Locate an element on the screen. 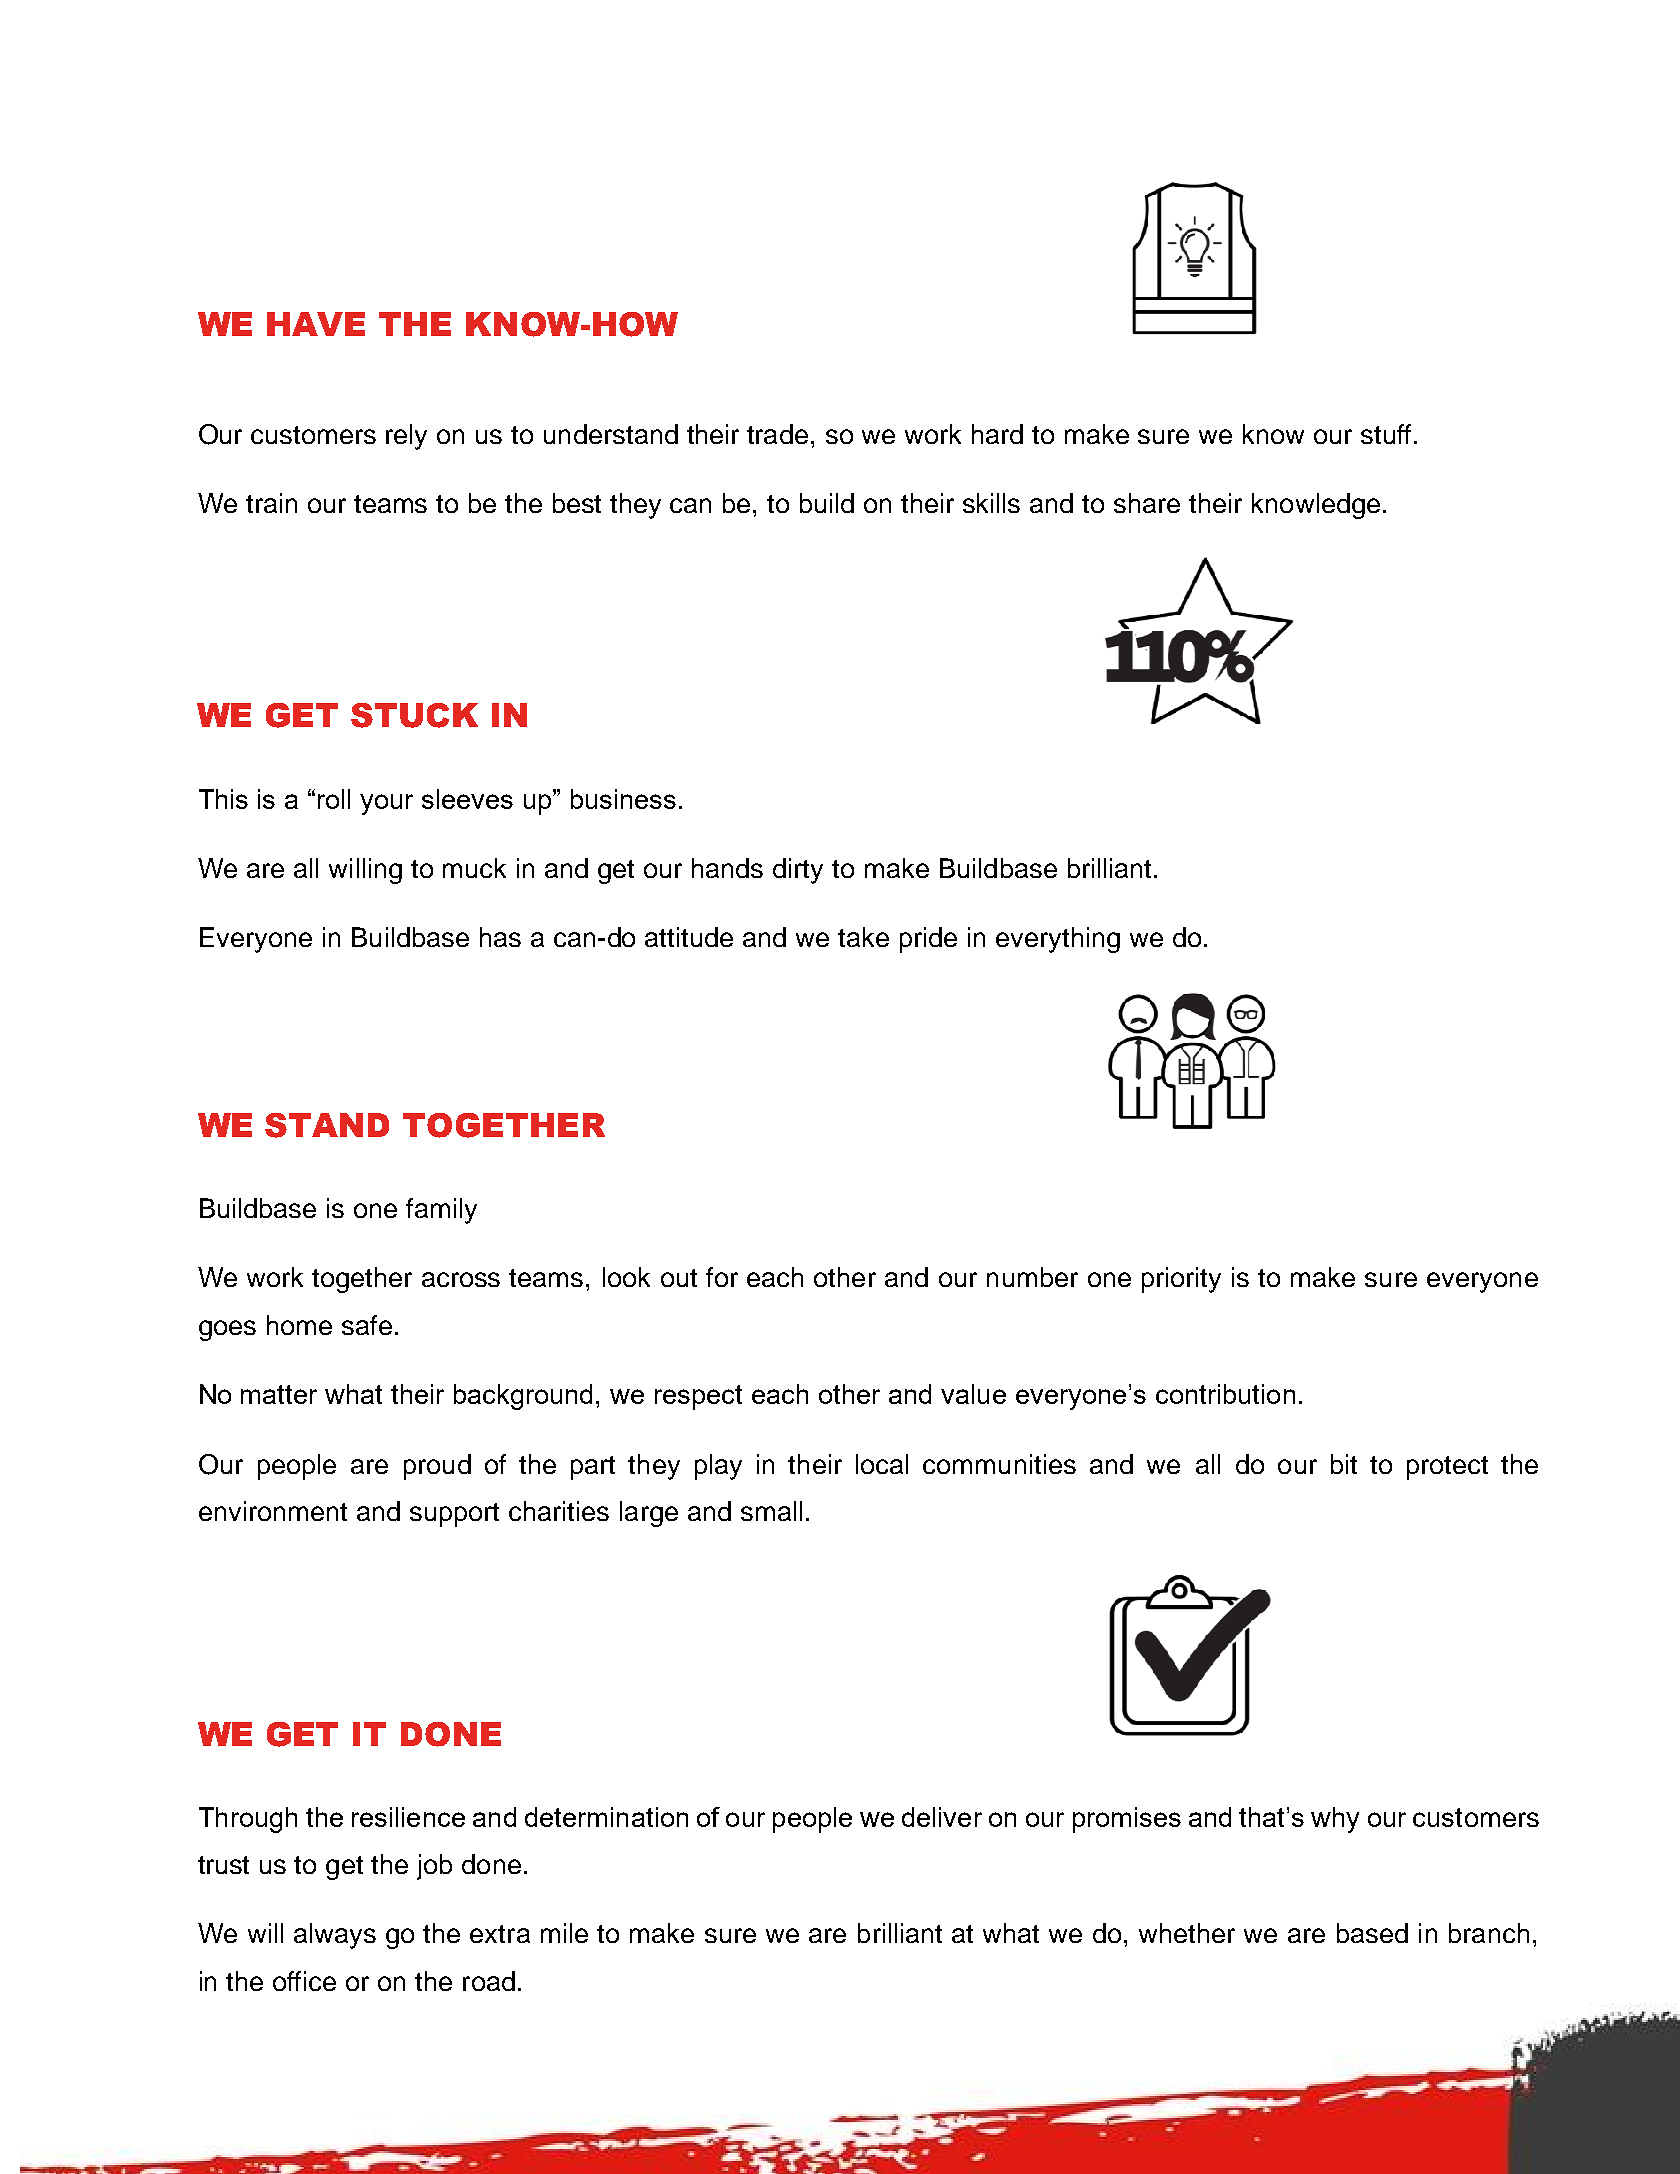 Image resolution: width=1680 pixels, height=2174 pixels. family is located at coordinates (441, 1211).
